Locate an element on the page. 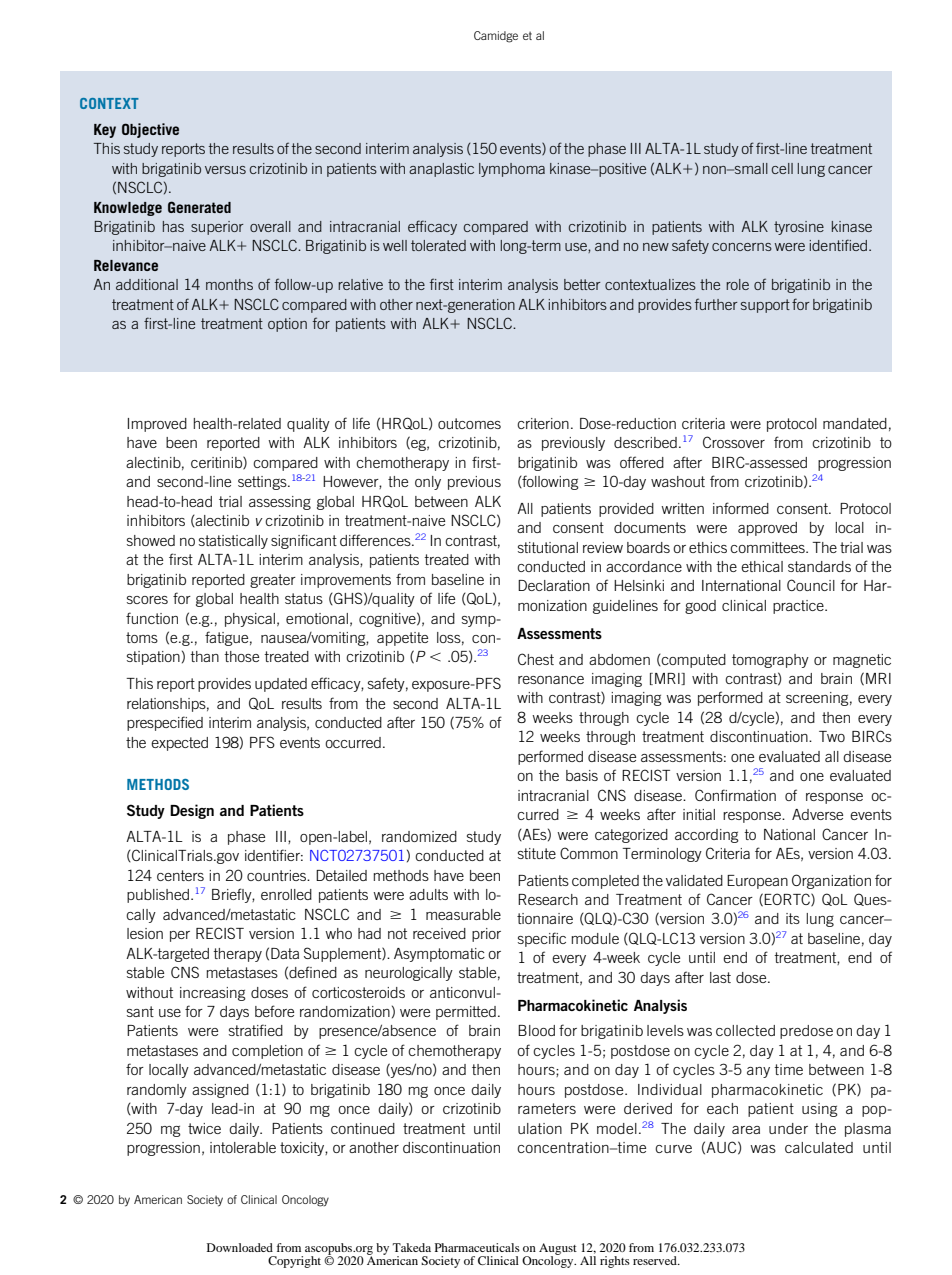 The height and width of the page is (1275, 952). approved is located at coordinates (767, 529).
